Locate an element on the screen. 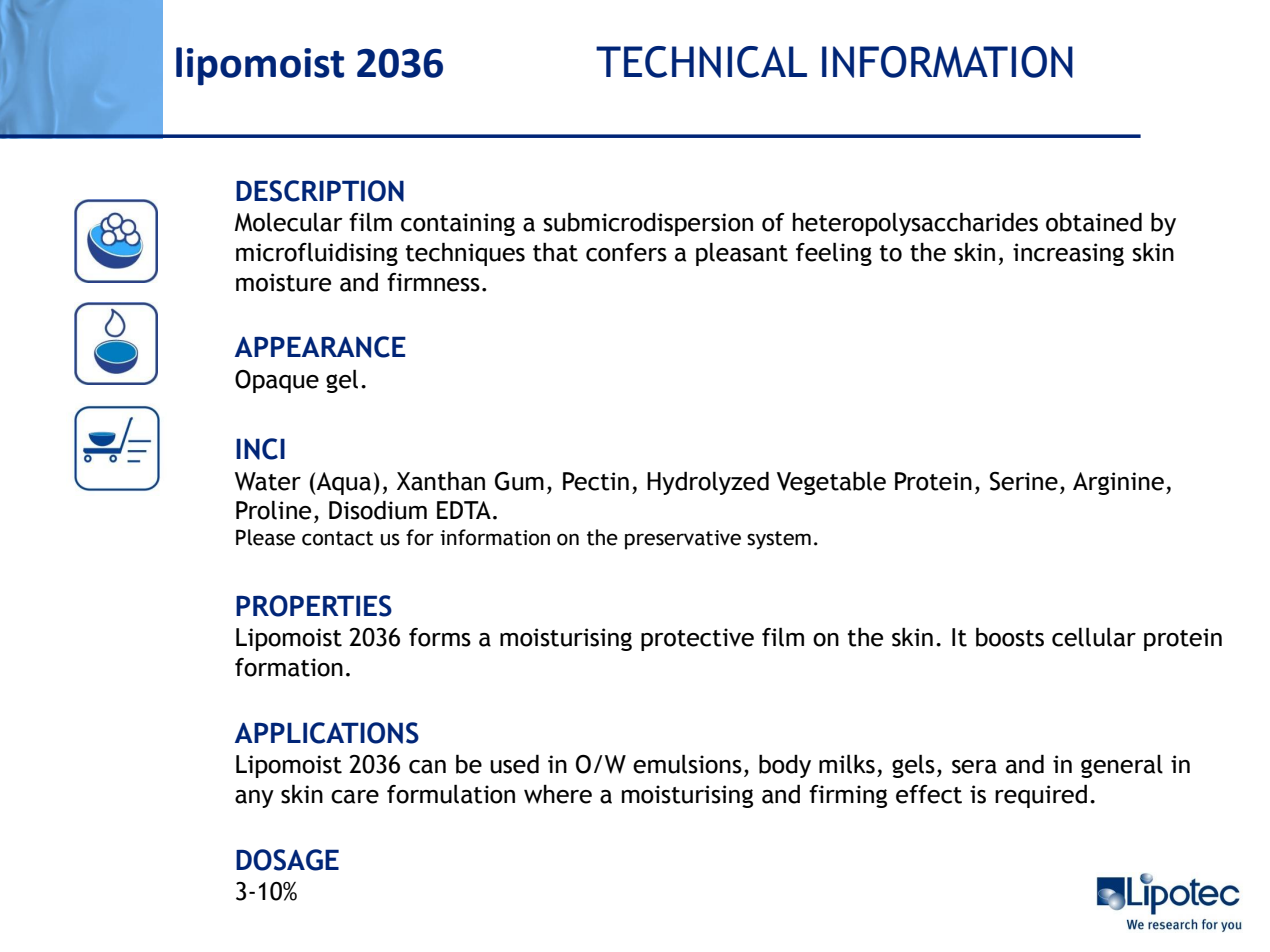 Image resolution: width=1270 pixels, height=952 pixels. care is located at coordinates (355, 797).
